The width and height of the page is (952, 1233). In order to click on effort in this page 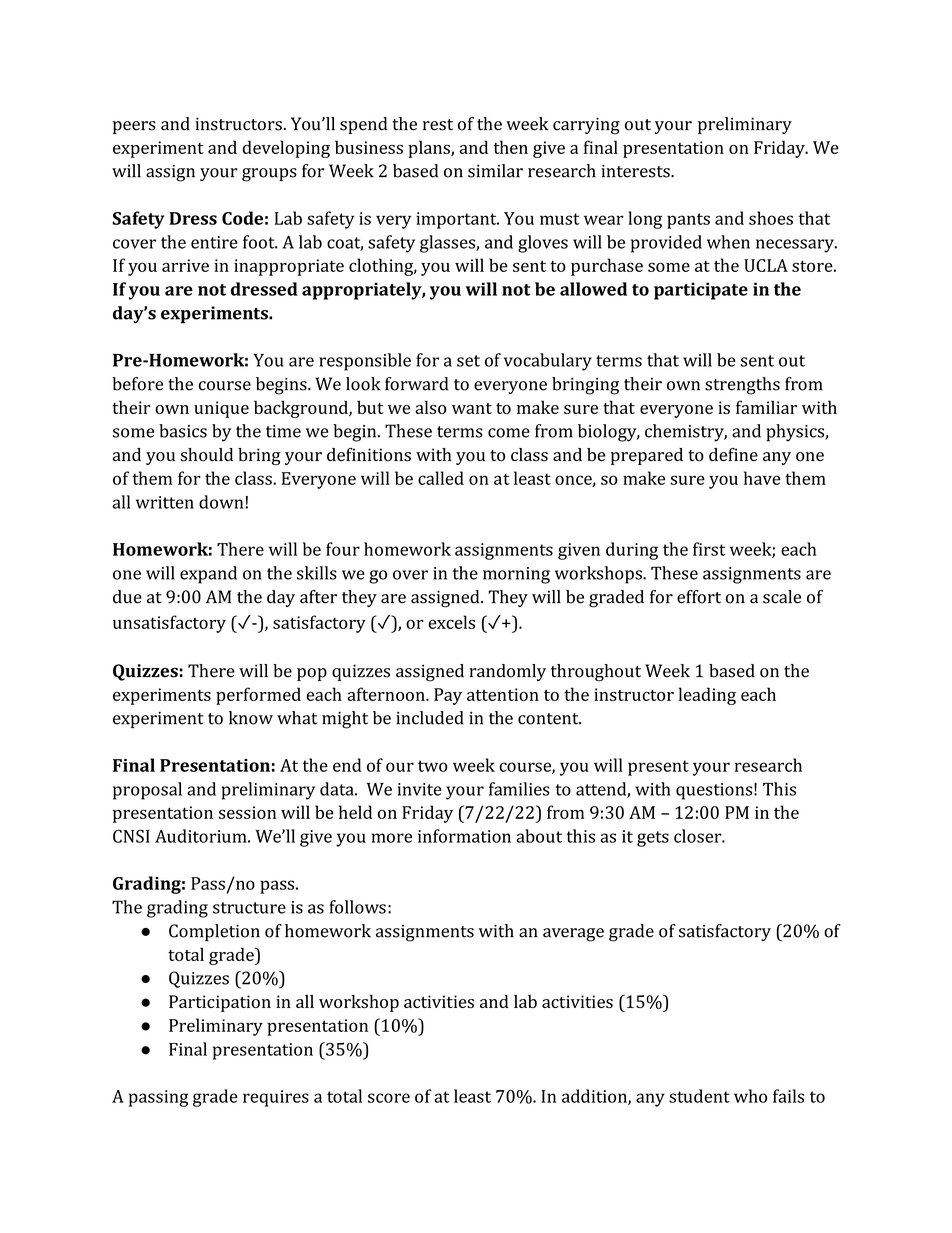, I will do `click(699, 597)`.
